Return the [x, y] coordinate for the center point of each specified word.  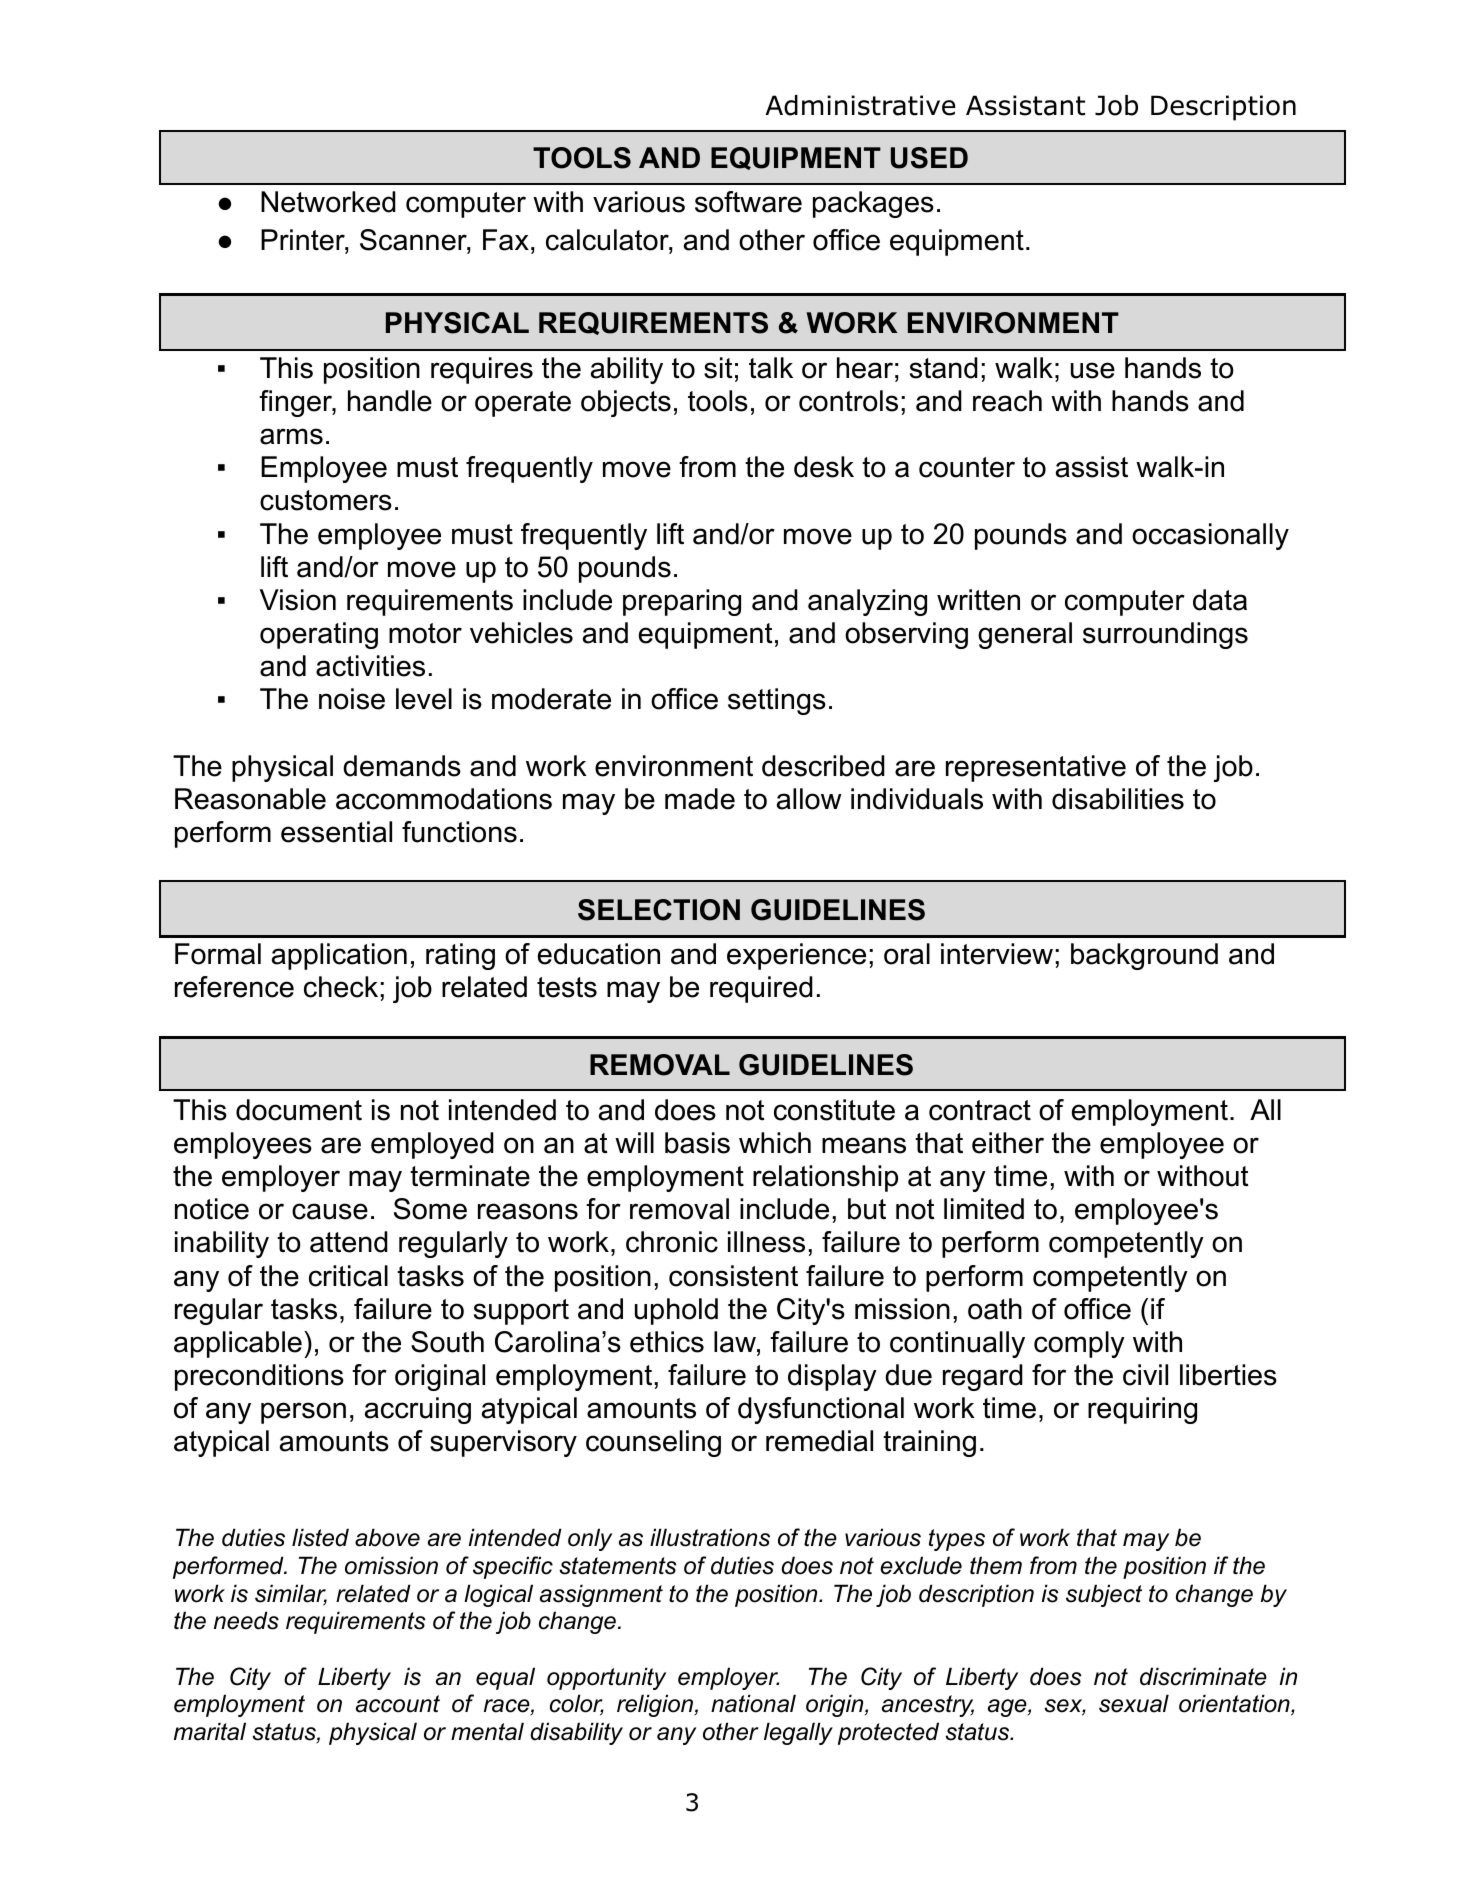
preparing [682, 602]
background [1144, 956]
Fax [506, 240]
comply [1079, 1344]
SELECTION [659, 910]
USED [929, 158]
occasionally [1210, 536]
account [398, 1704]
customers [326, 500]
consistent [733, 1276]
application [339, 956]
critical [348, 1276]
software [748, 202]
